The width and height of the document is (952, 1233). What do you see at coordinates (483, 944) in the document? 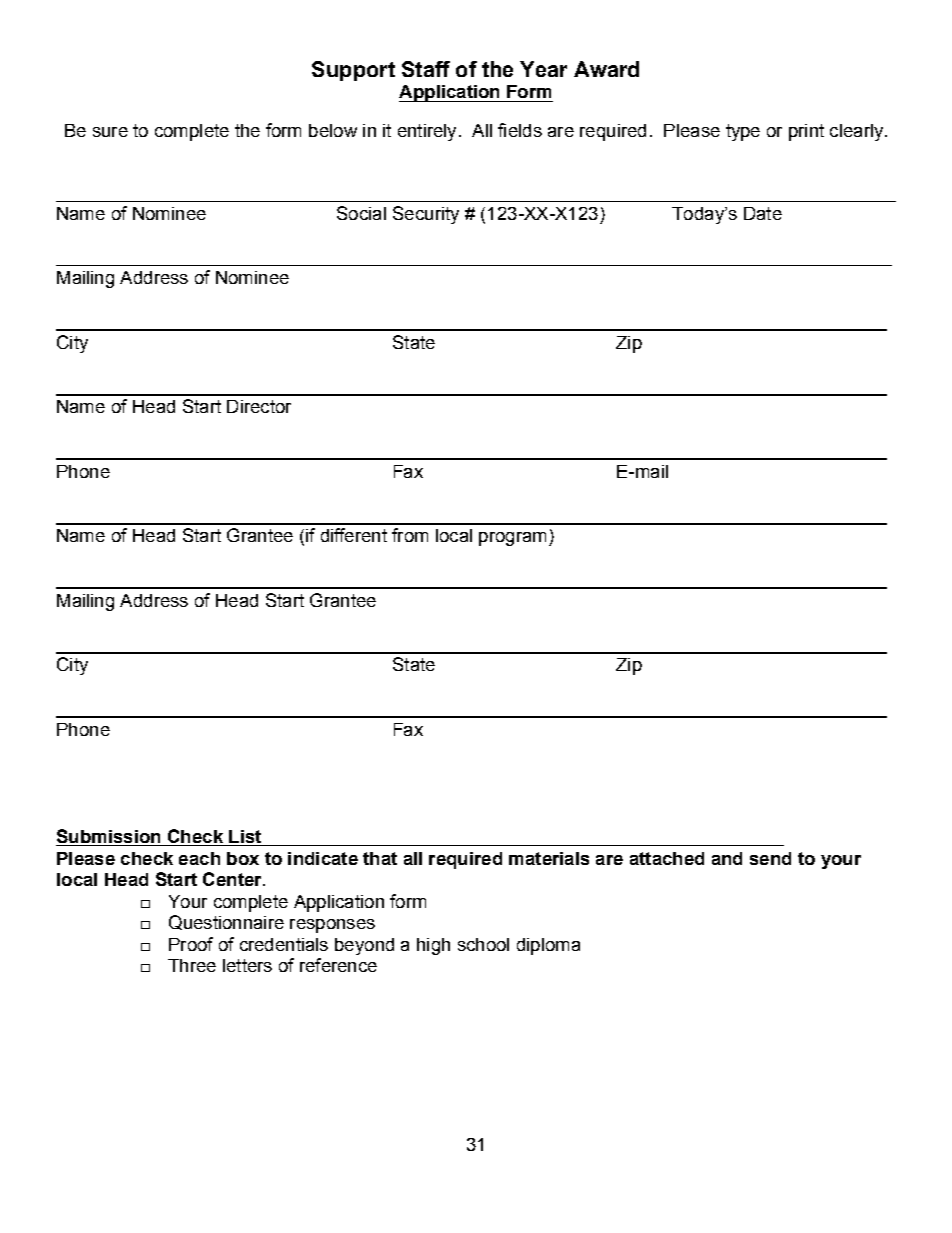
I see `school` at bounding box center [483, 944].
